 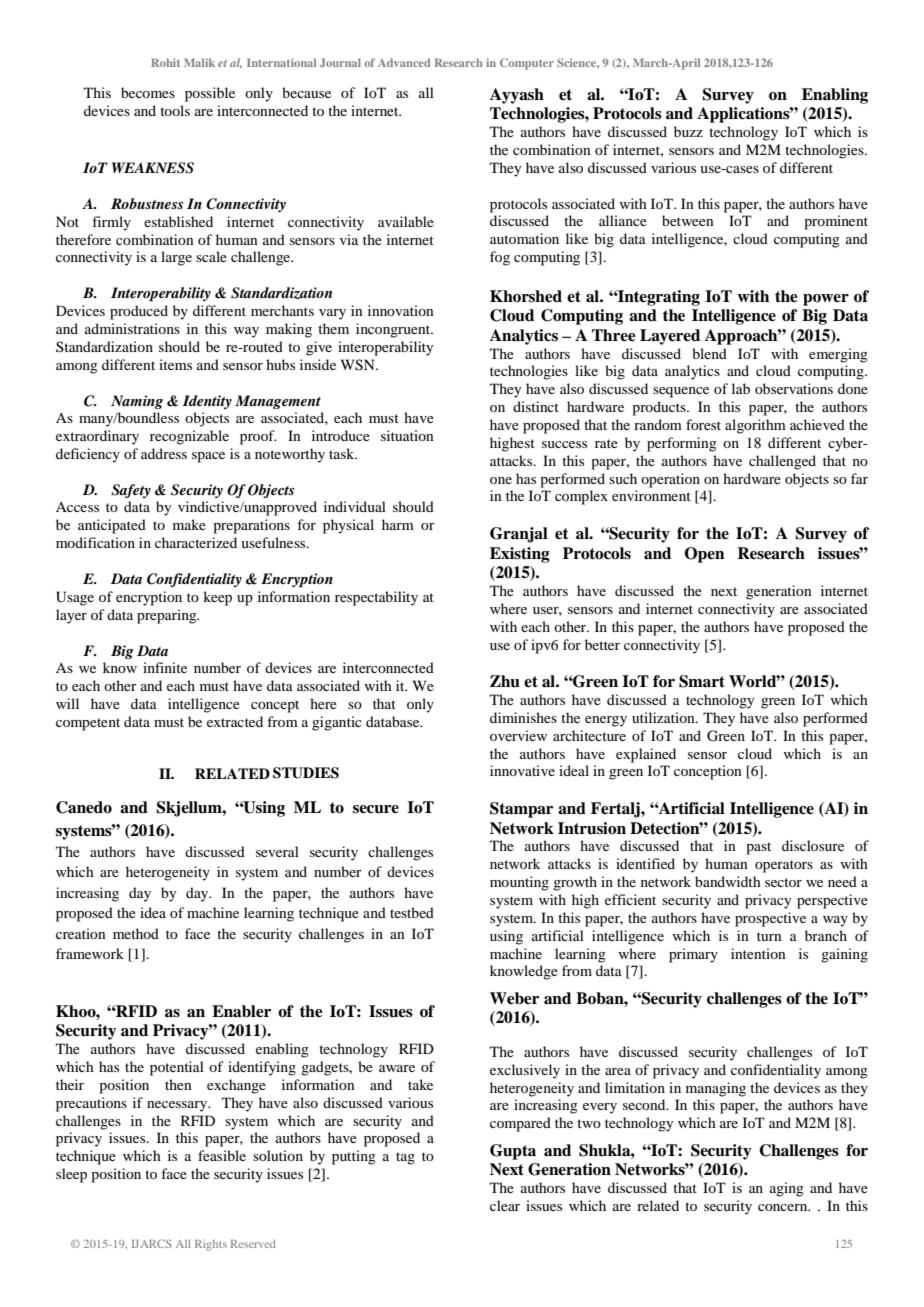 I want to click on items, so click(x=175, y=364).
